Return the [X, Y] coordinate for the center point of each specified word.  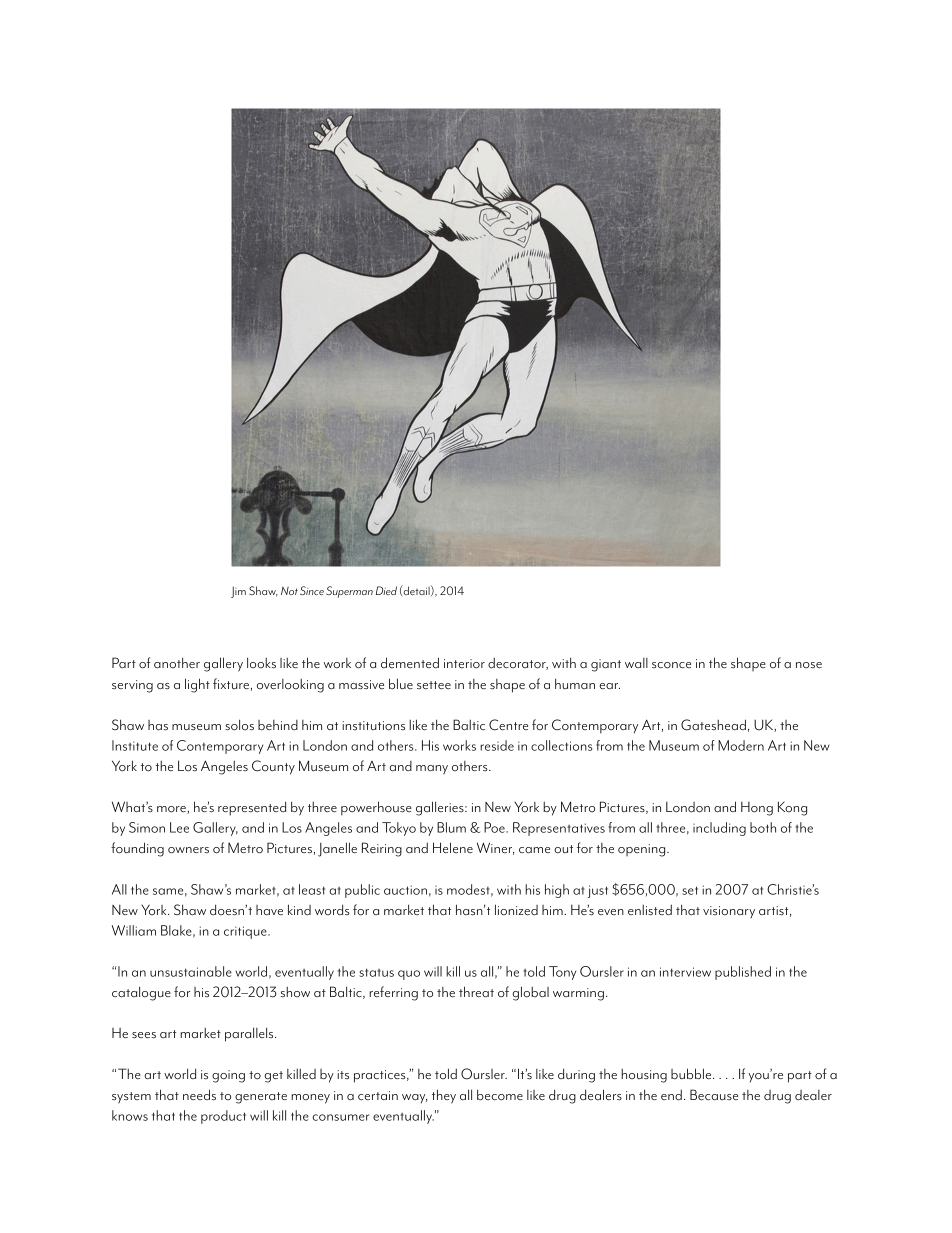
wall [636, 663]
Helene [453, 847]
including [719, 829]
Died [386, 590]
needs [199, 1094]
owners [188, 850]
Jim [238, 592]
